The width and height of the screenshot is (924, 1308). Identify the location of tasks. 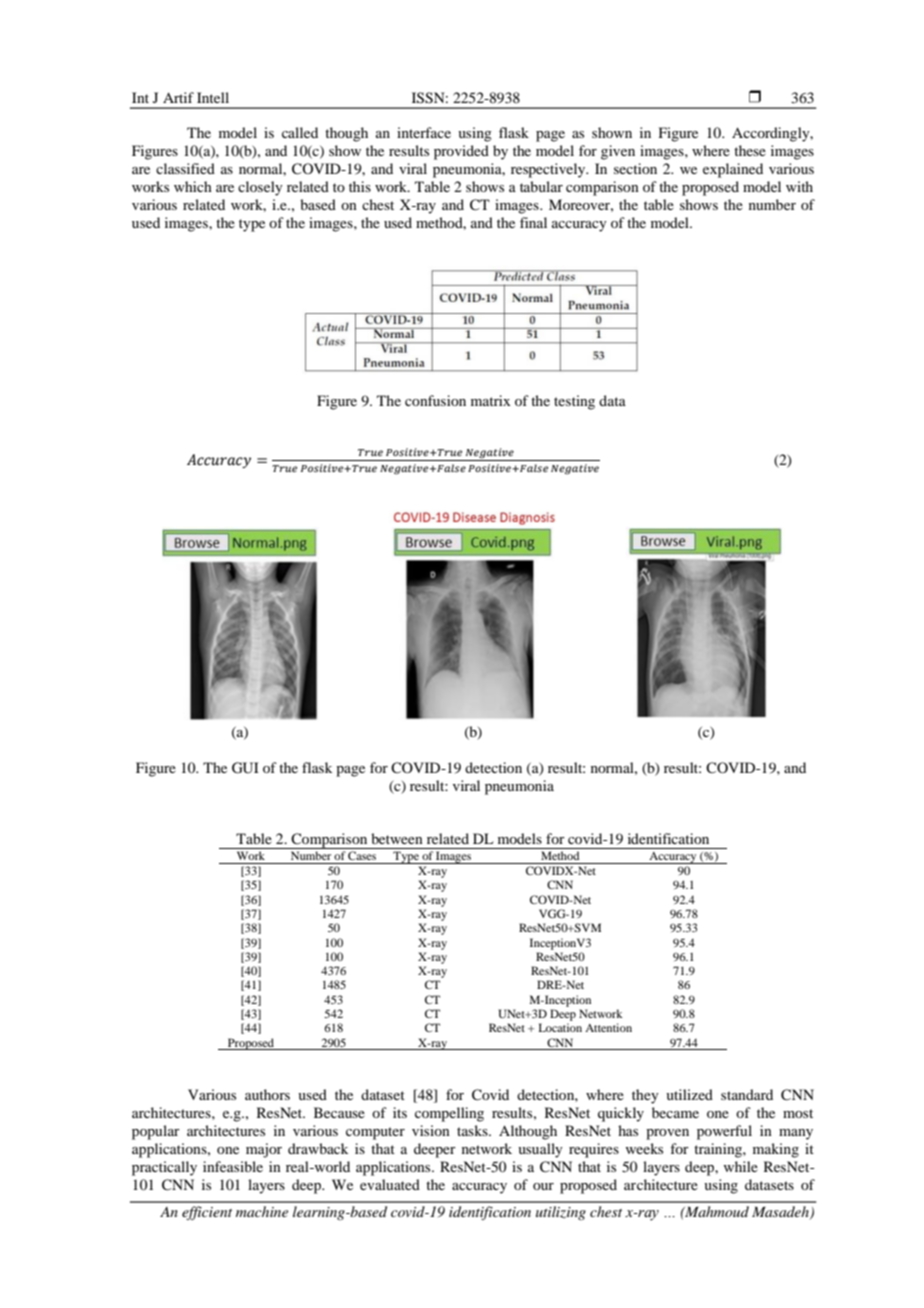
(473, 1130).
